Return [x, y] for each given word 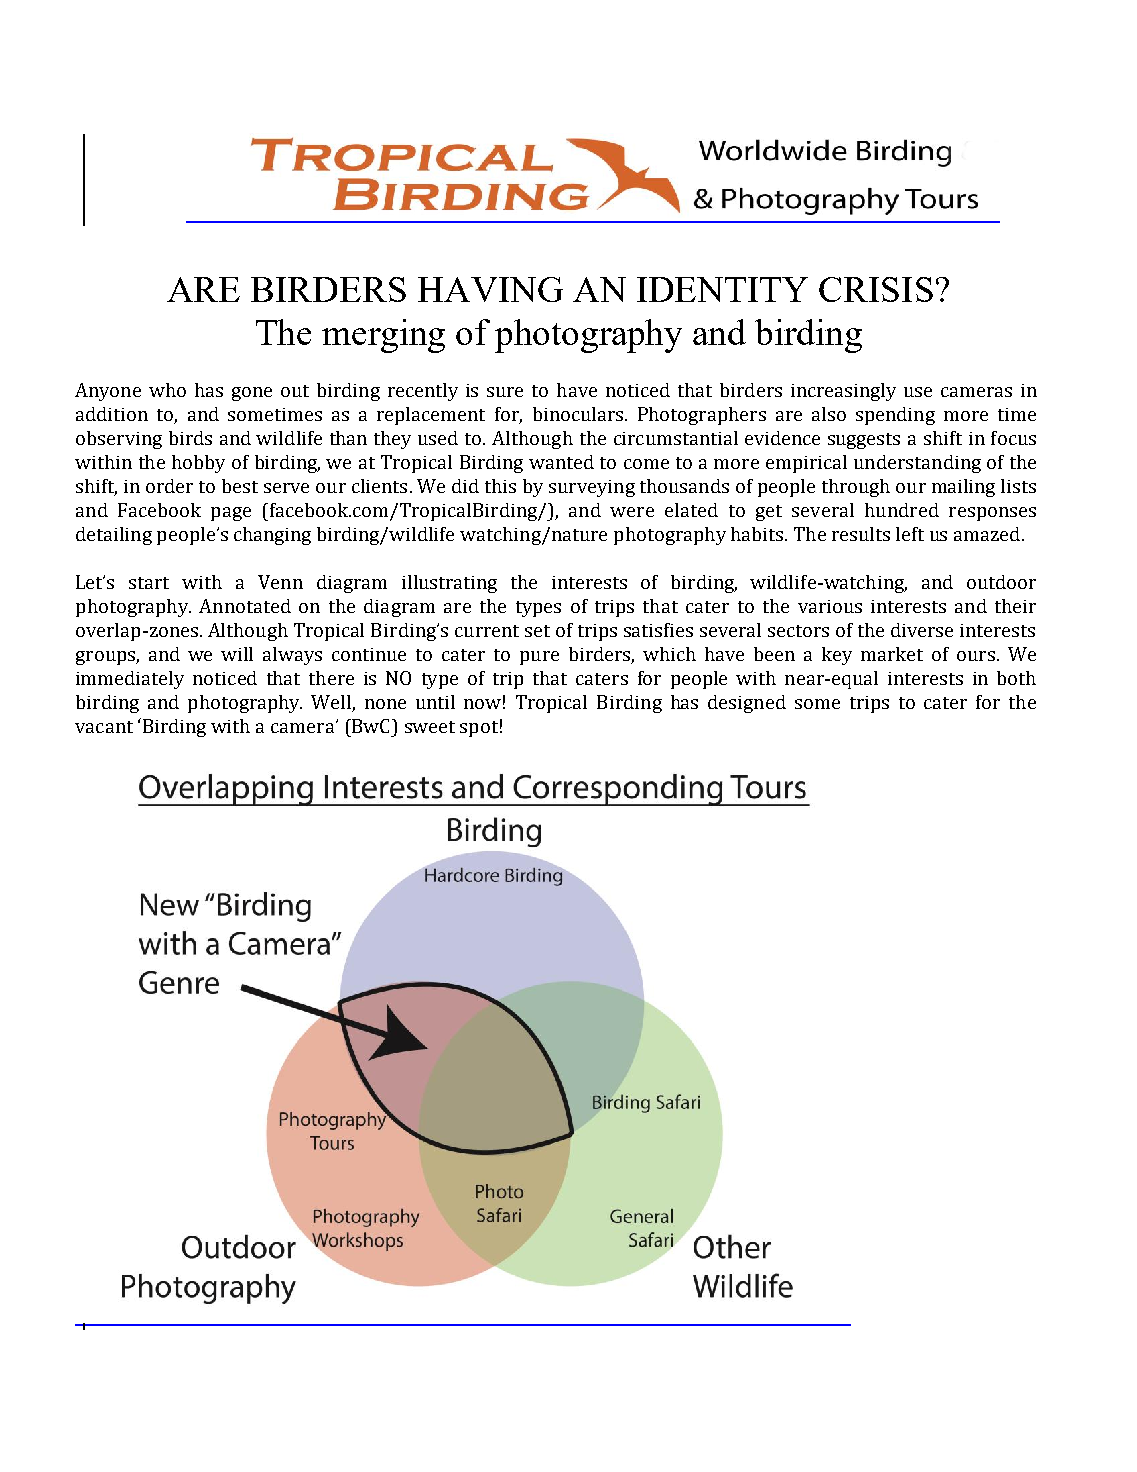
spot [479, 729]
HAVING [490, 289]
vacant [104, 727]
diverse [922, 630]
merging [383, 336]
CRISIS [876, 289]
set [537, 631]
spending [895, 416]
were [632, 512]
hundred [902, 510]
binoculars [578, 414]
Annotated [245, 606]
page [231, 514]
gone [252, 394]
